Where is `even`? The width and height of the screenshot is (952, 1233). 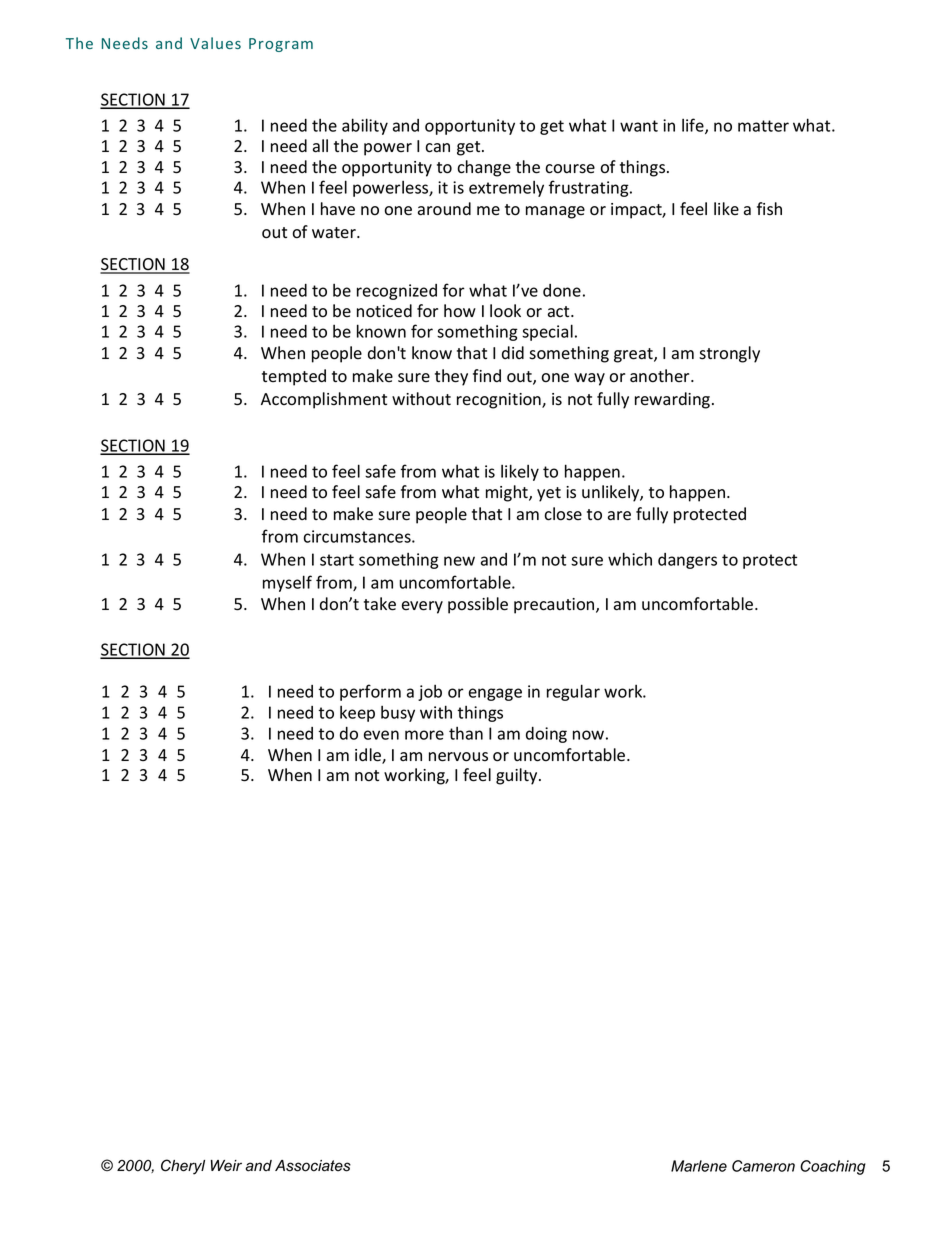 even is located at coordinates (381, 735).
